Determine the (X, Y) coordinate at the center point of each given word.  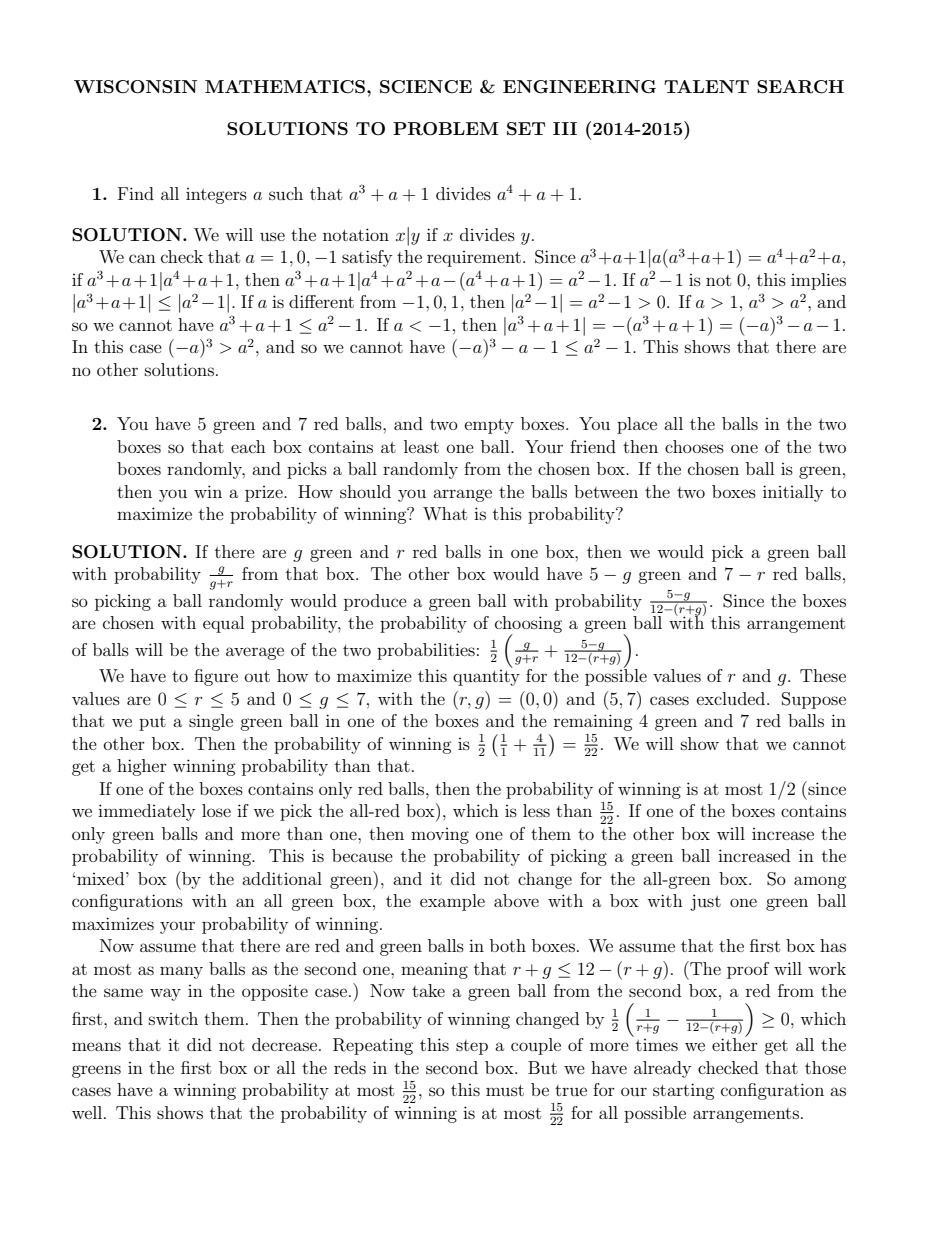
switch (173, 1018)
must (505, 1090)
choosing (528, 625)
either (735, 1043)
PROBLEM (445, 129)
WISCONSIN (135, 87)
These (823, 675)
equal (223, 624)
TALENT (706, 86)
